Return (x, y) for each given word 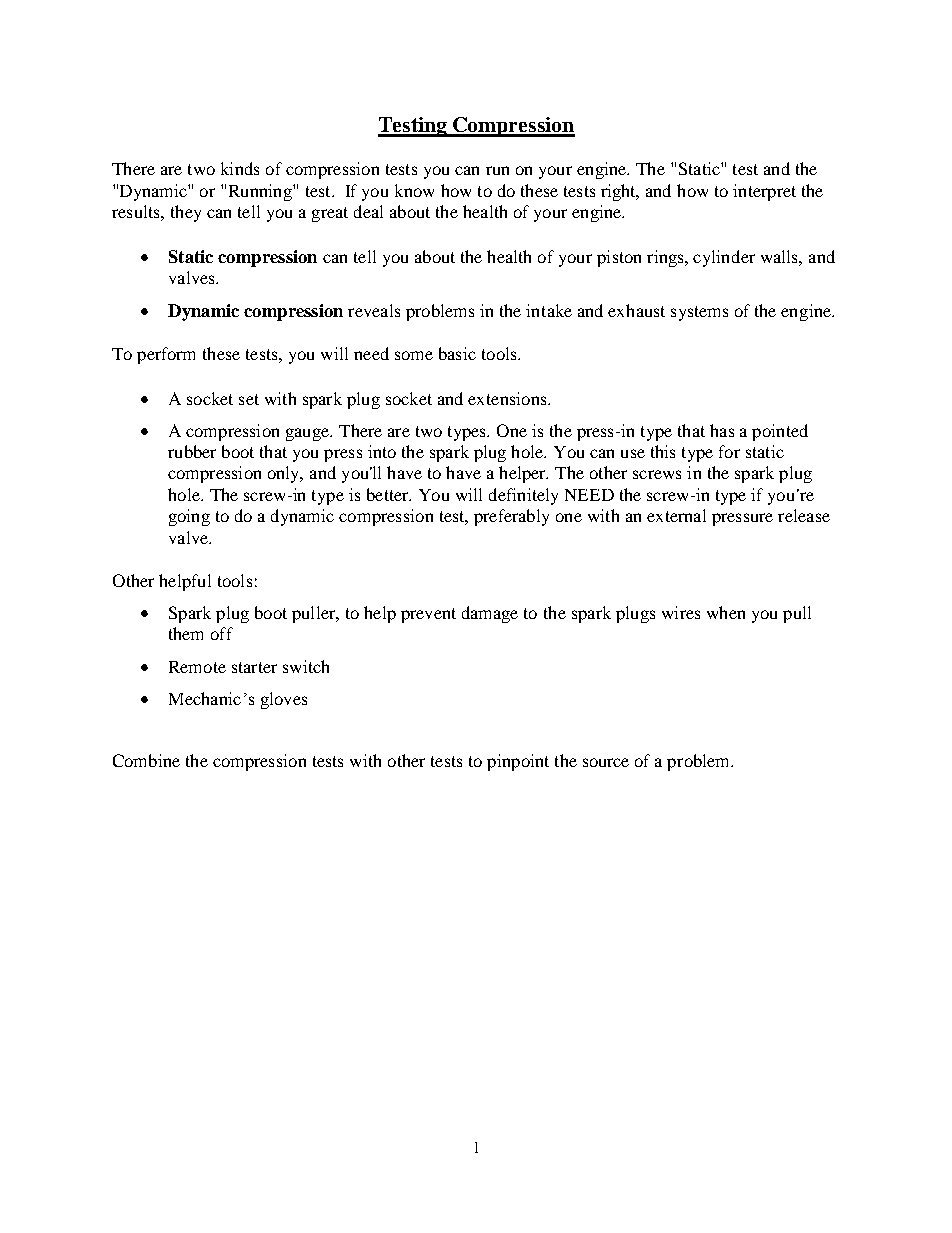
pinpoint (518, 762)
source (606, 762)
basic (457, 353)
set (249, 399)
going (189, 517)
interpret (764, 192)
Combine (146, 760)
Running (261, 192)
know (414, 190)
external (676, 515)
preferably (511, 517)
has (722, 430)
